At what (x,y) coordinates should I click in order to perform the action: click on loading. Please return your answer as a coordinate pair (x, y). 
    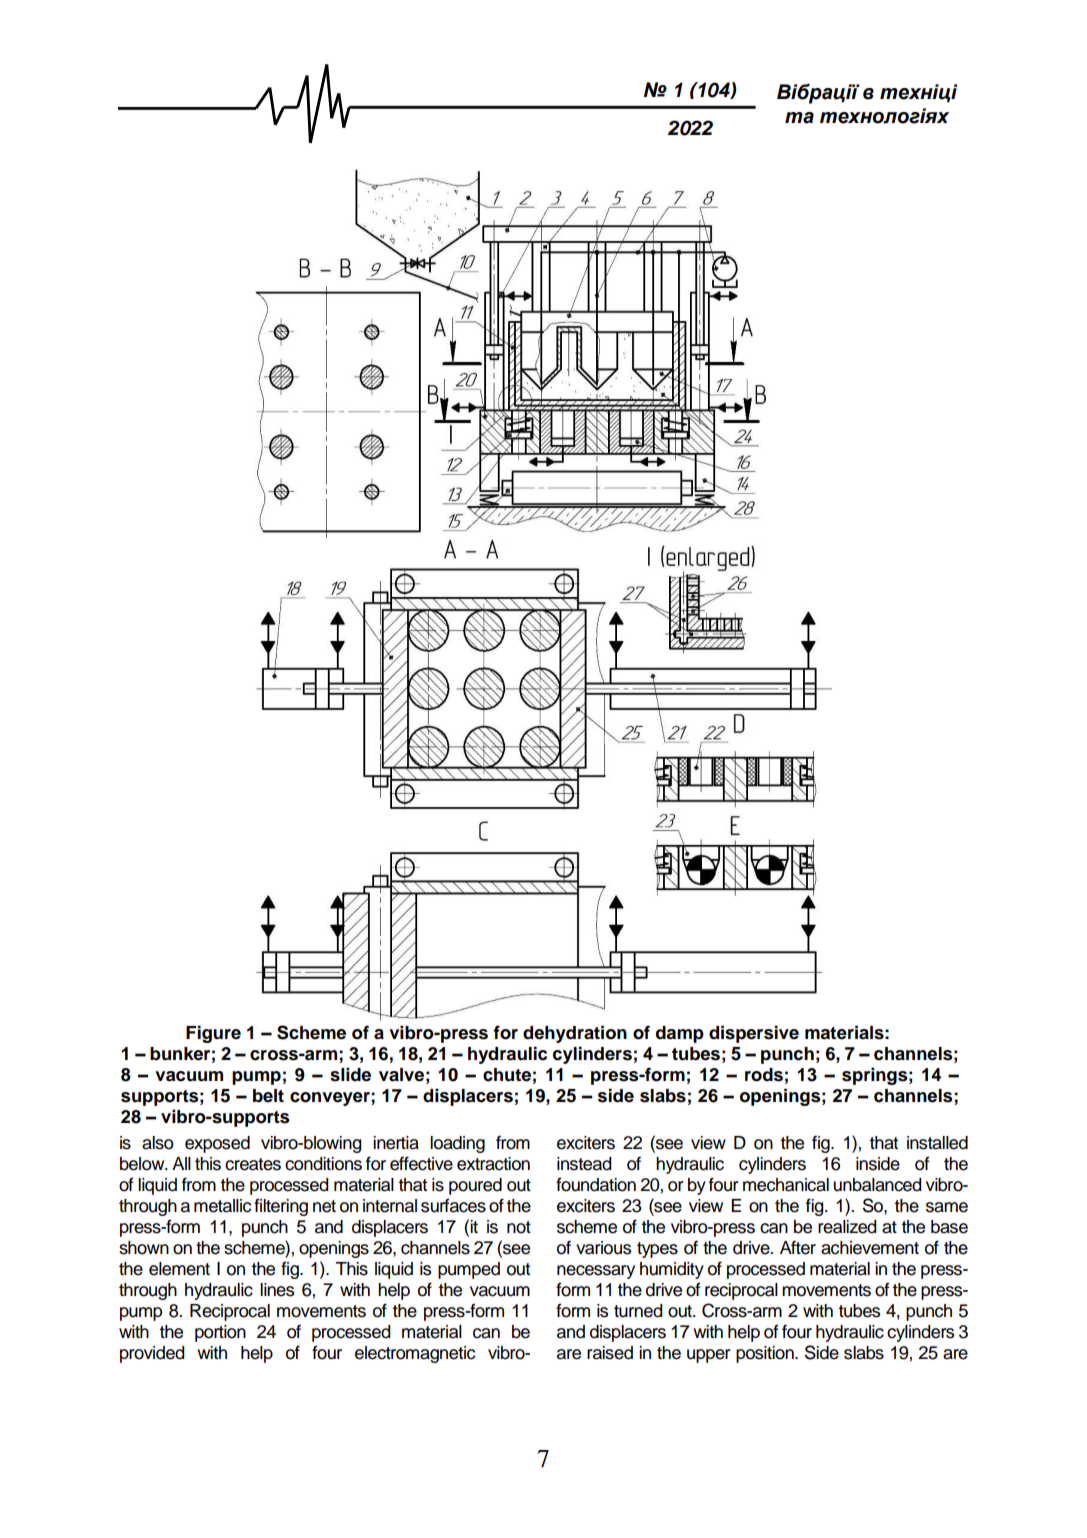
    Looking at the image, I should click on (457, 1144).
